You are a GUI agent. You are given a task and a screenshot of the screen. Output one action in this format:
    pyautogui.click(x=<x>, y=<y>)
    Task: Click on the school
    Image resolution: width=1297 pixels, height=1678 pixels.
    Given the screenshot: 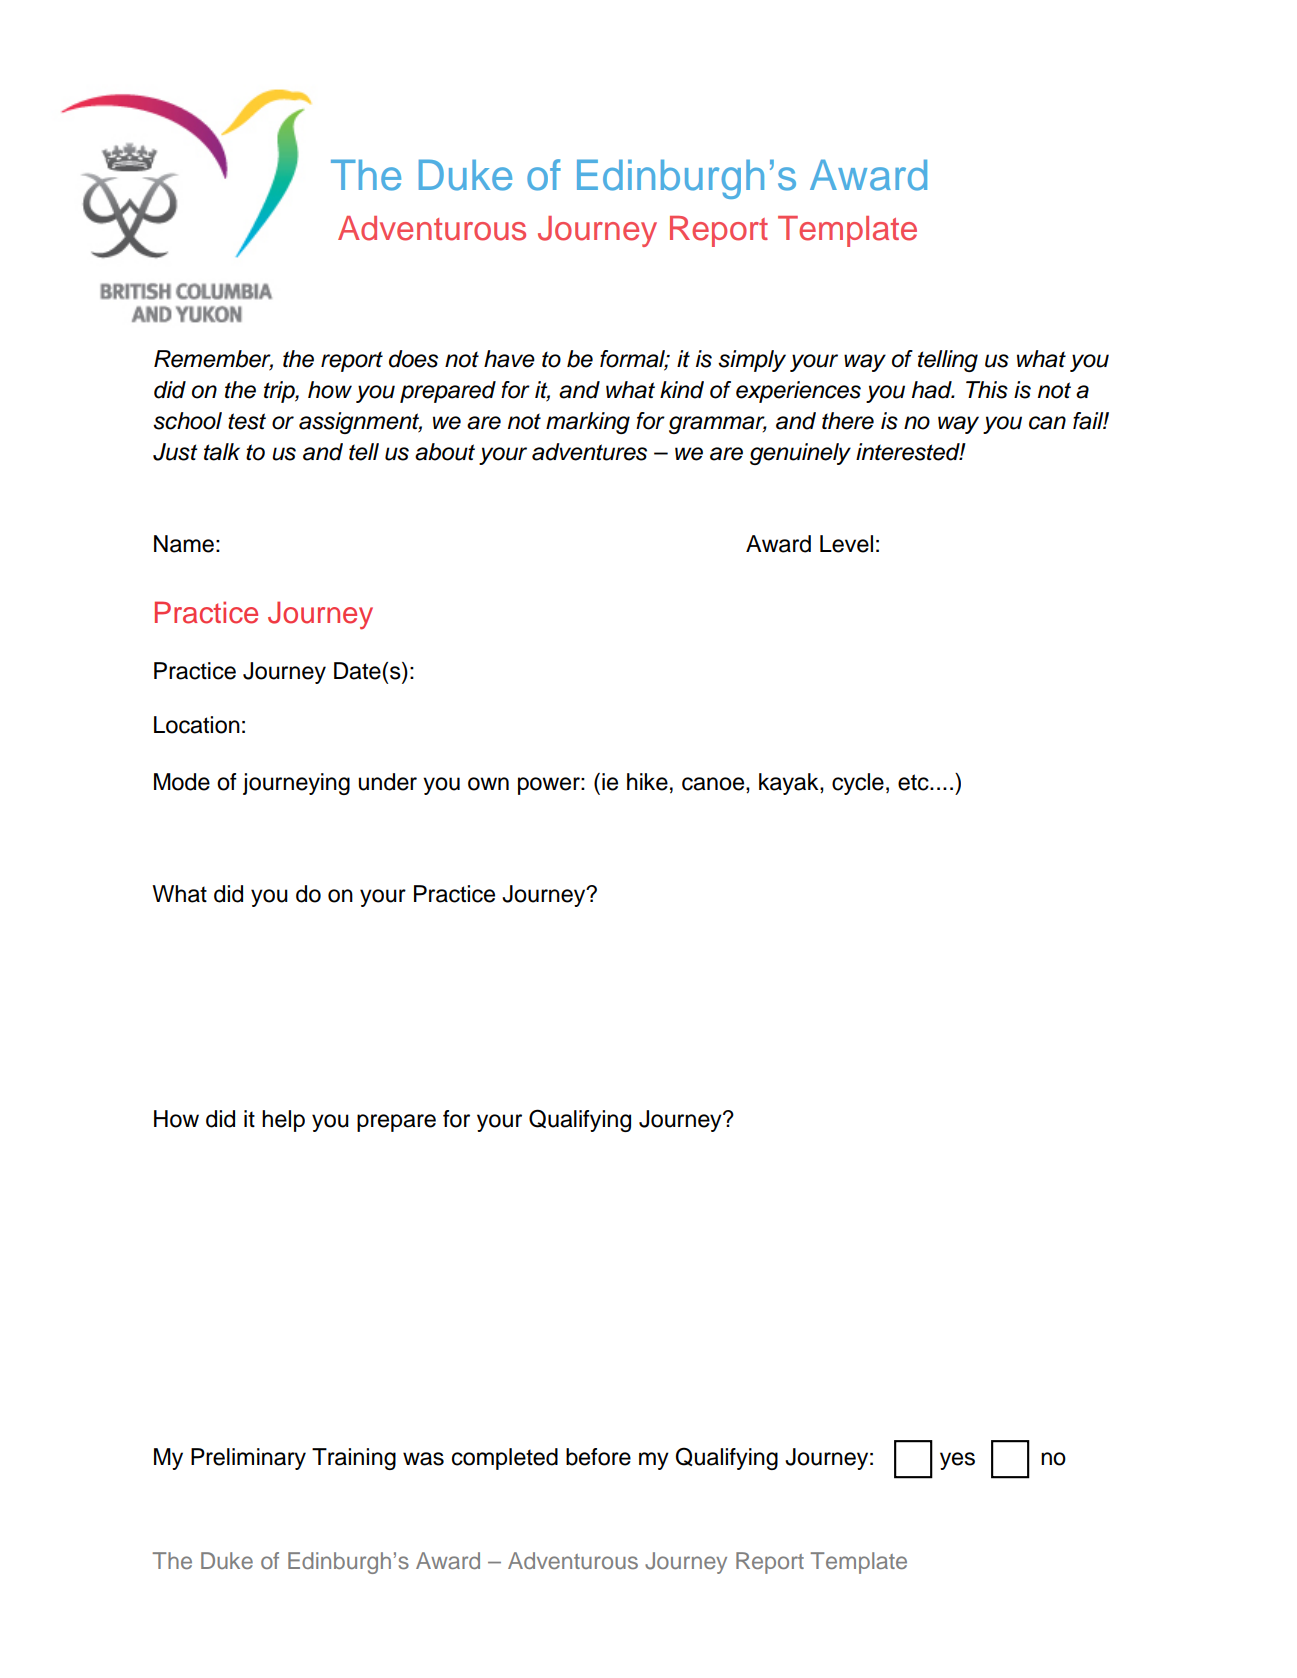 What is the action you would take?
    pyautogui.click(x=187, y=421)
